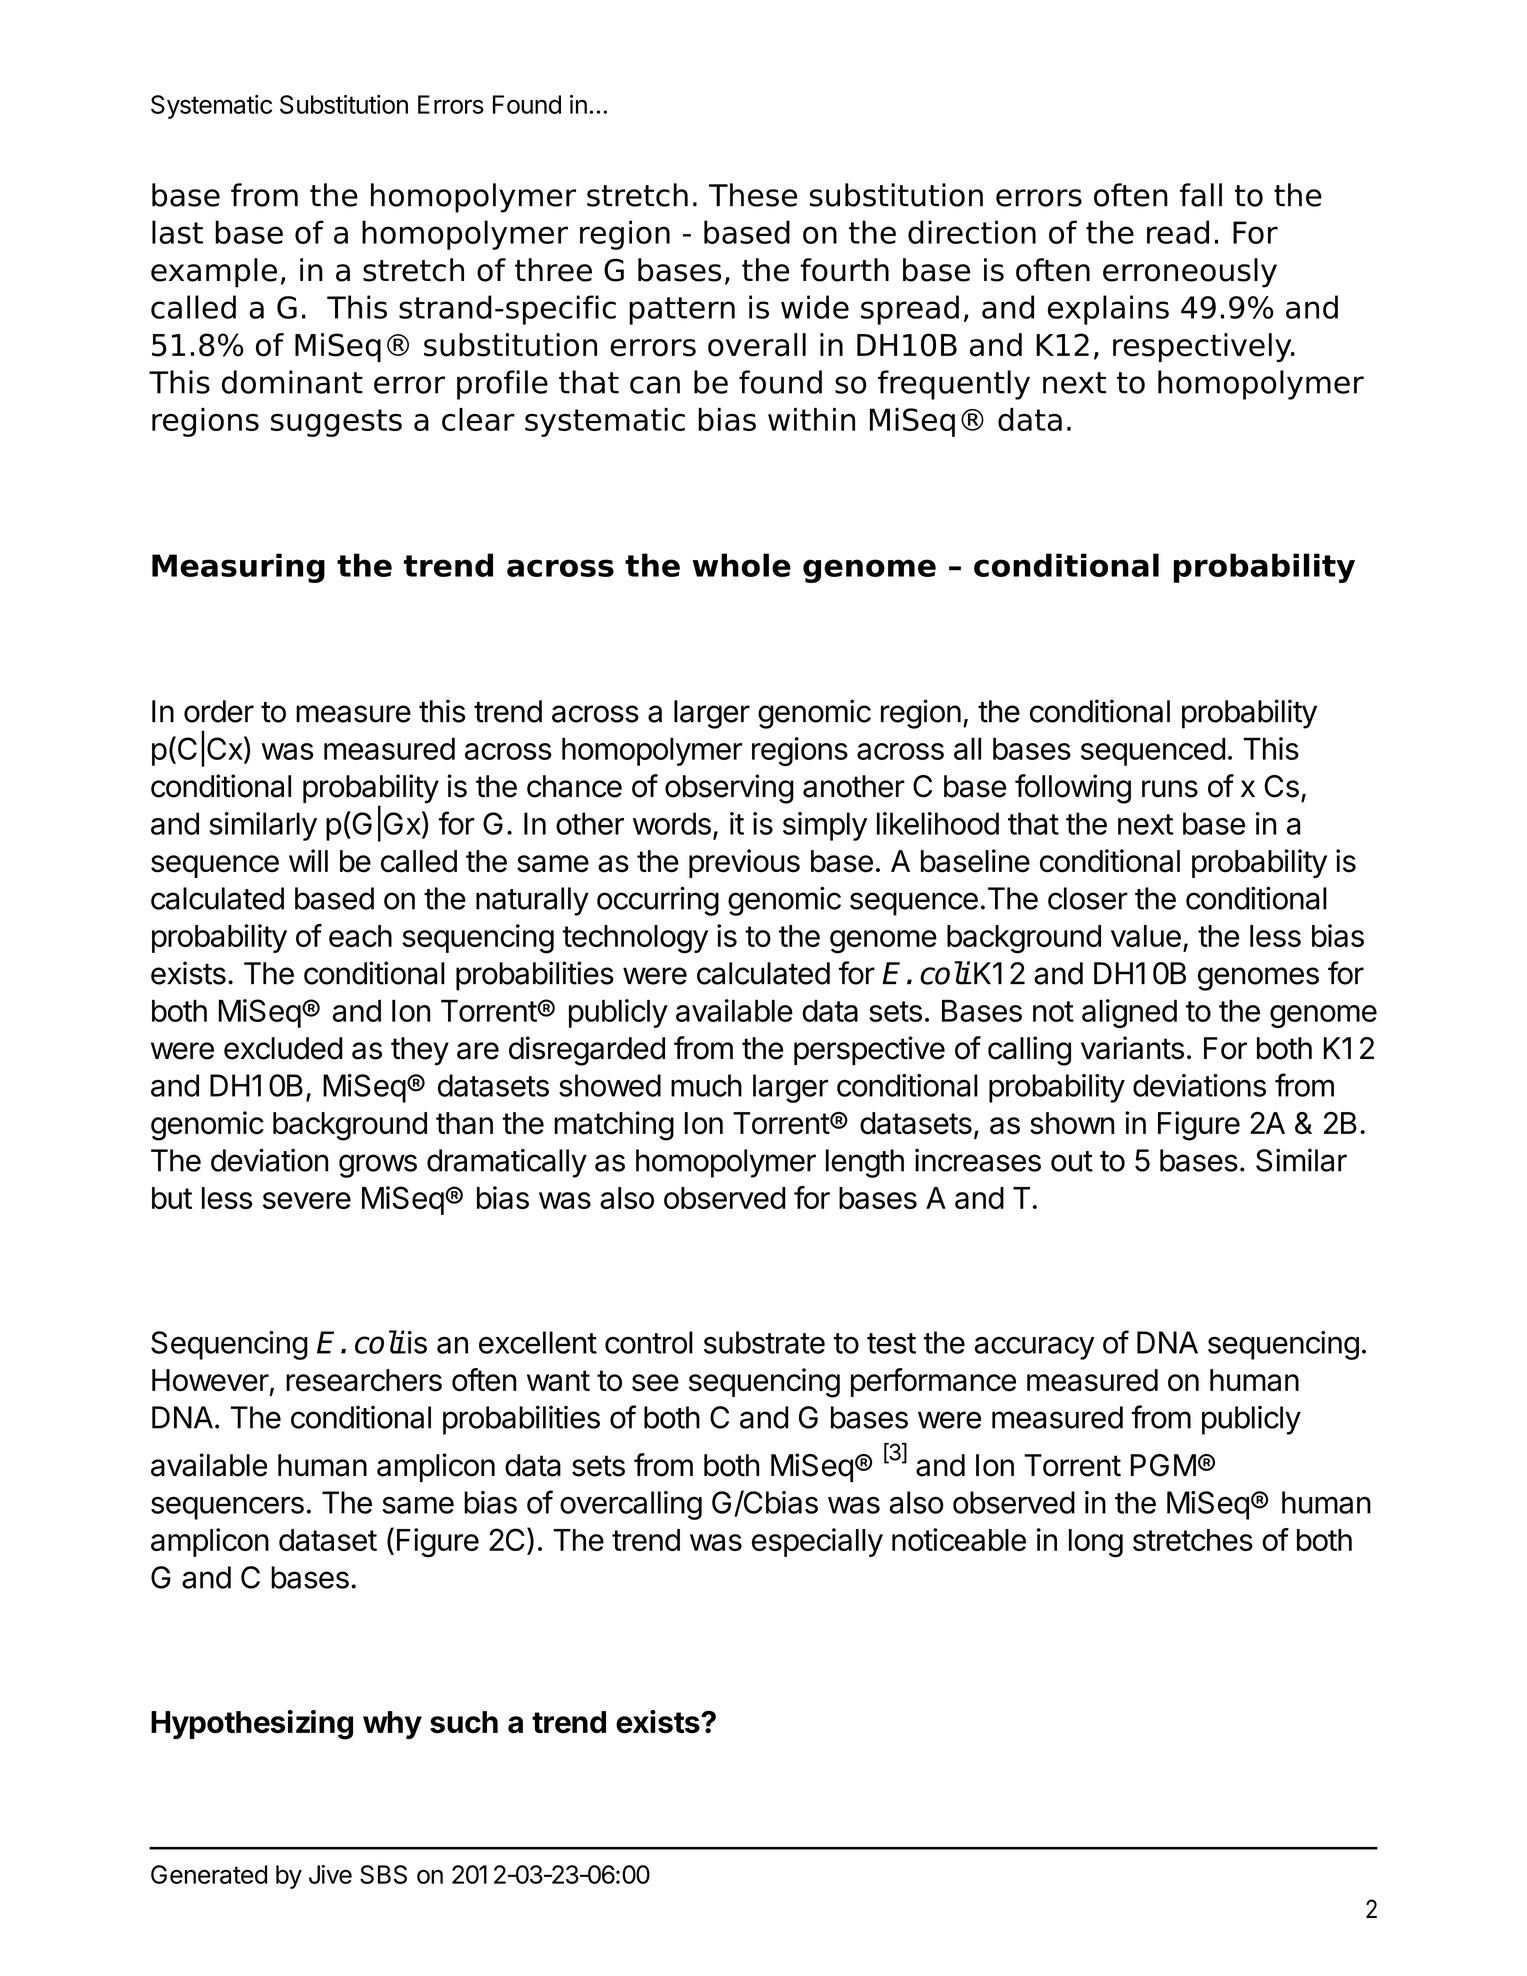  I want to click on long, so click(1096, 1543).
